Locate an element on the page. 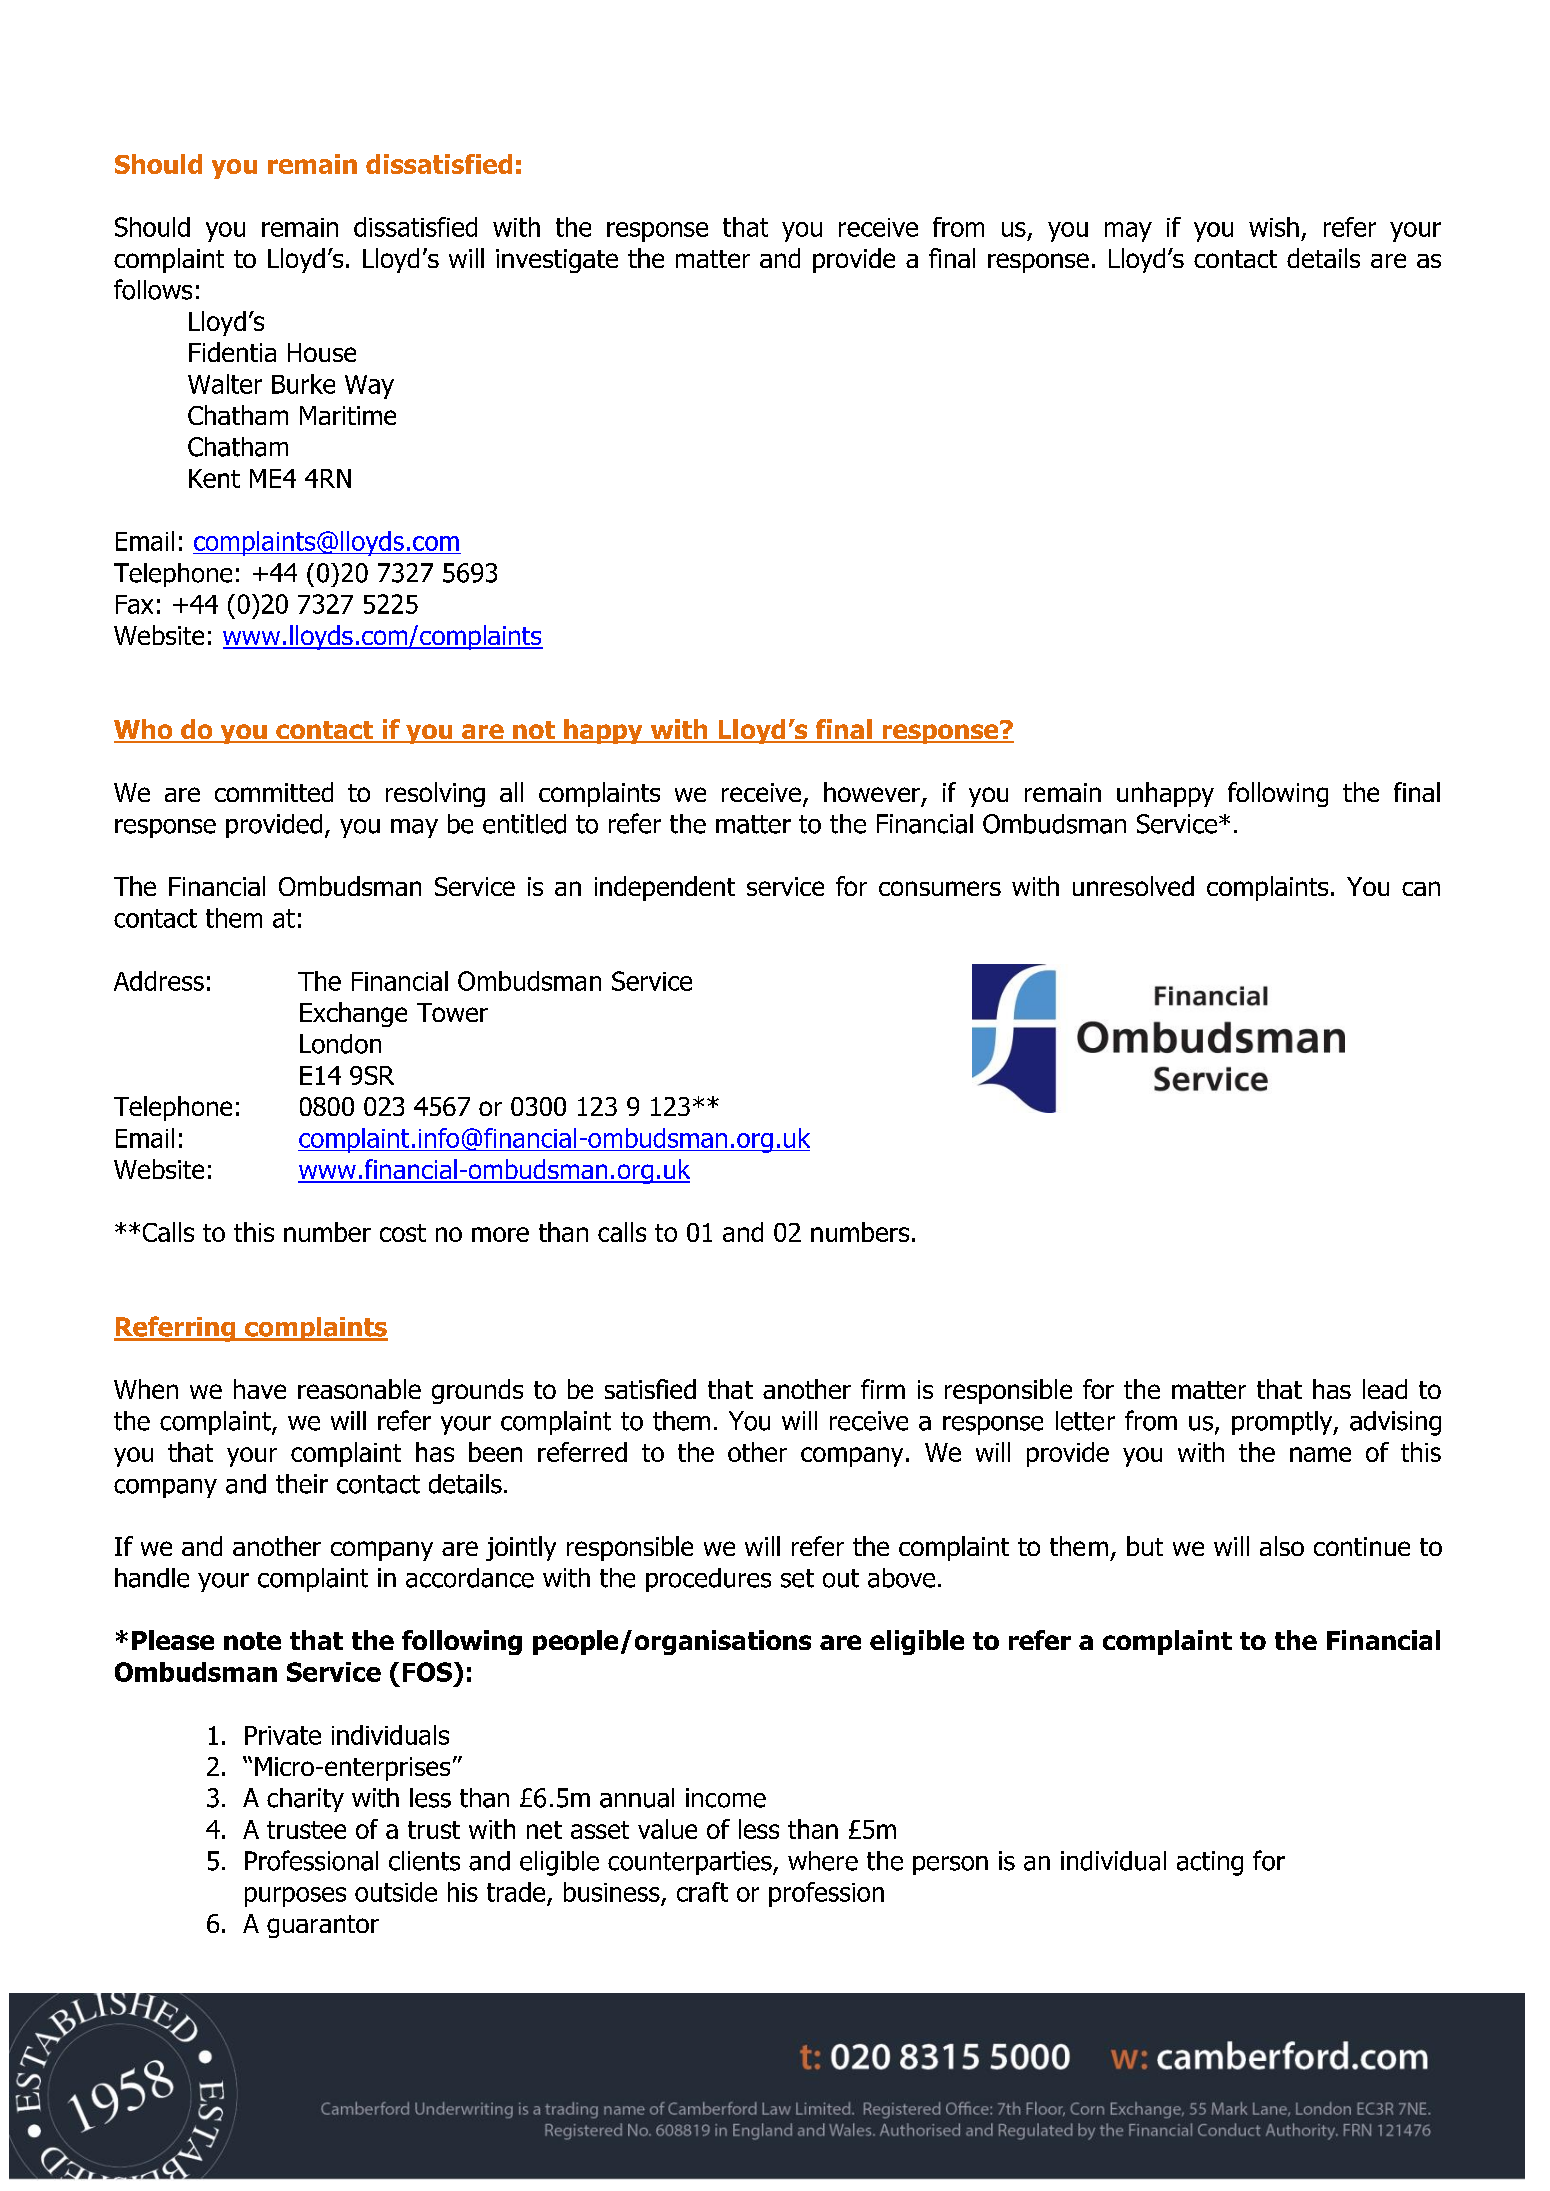  Who is located at coordinates (144, 730).
